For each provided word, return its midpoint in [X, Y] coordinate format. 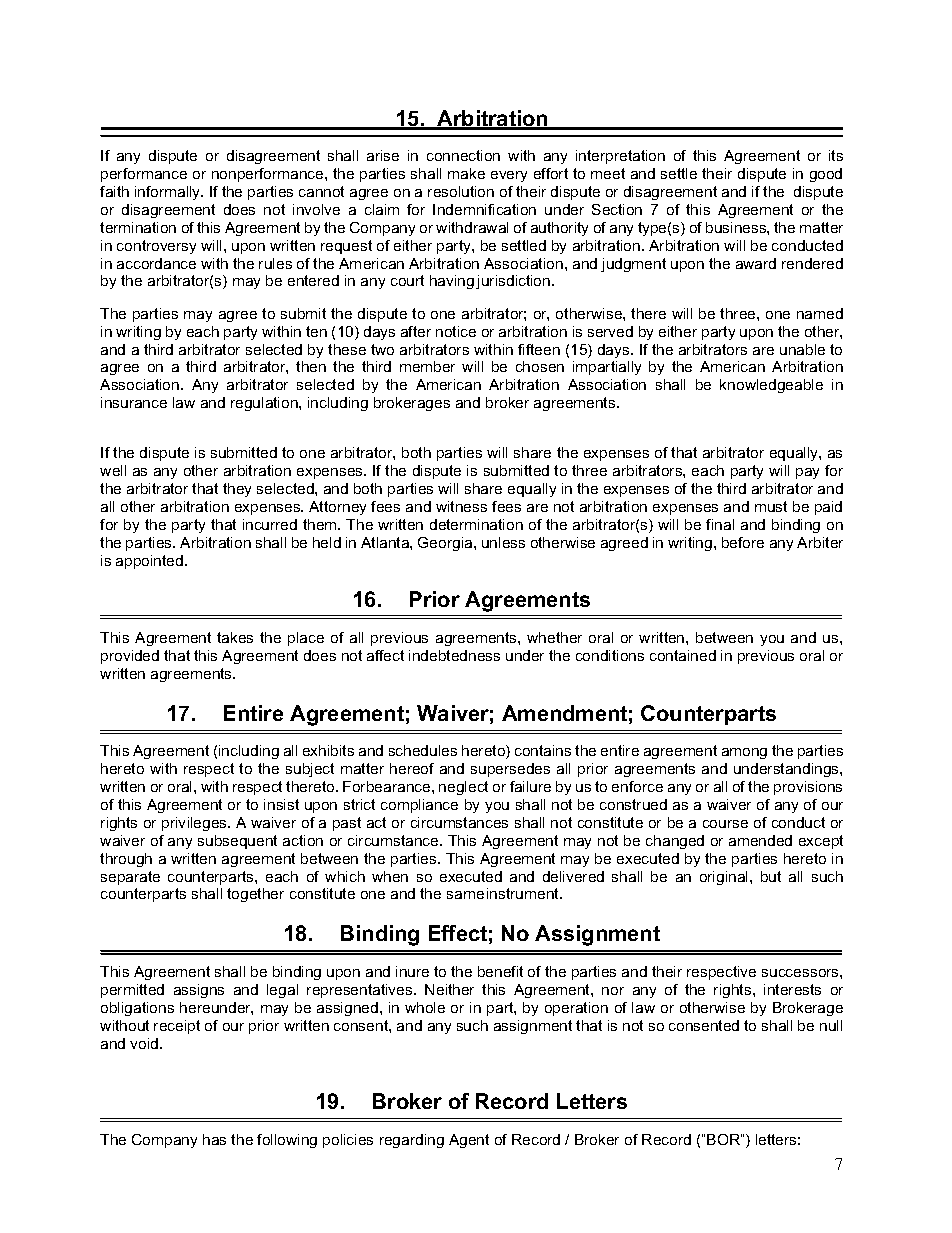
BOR [724, 1139]
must [771, 506]
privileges [195, 824]
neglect [463, 788]
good [826, 175]
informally [169, 193]
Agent [469, 1141]
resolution [461, 191]
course [725, 824]
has [214, 1139]
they [237, 490]
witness [461, 506]
